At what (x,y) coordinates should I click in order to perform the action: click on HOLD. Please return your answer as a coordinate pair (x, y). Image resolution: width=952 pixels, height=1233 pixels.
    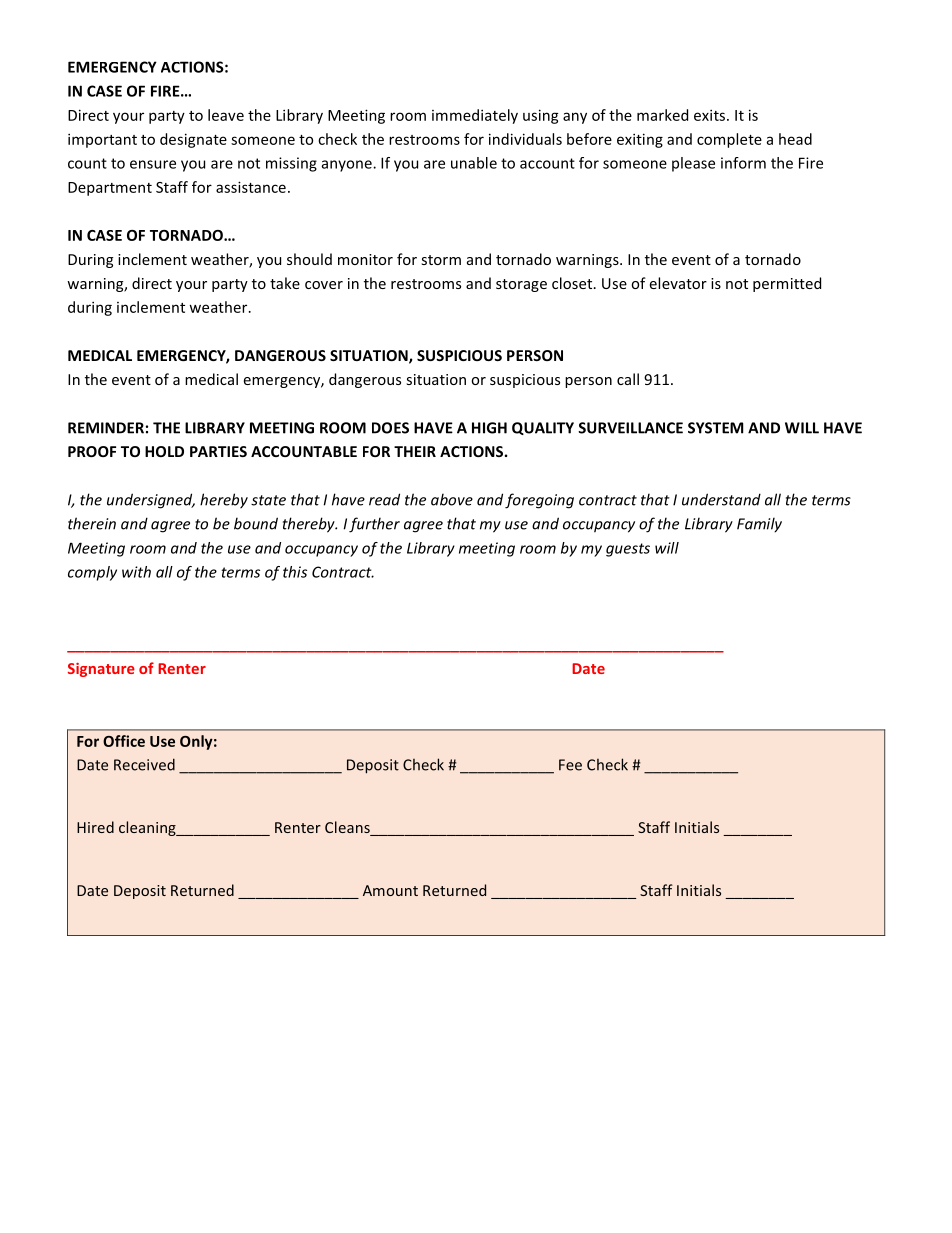
    Looking at the image, I should click on (164, 451).
